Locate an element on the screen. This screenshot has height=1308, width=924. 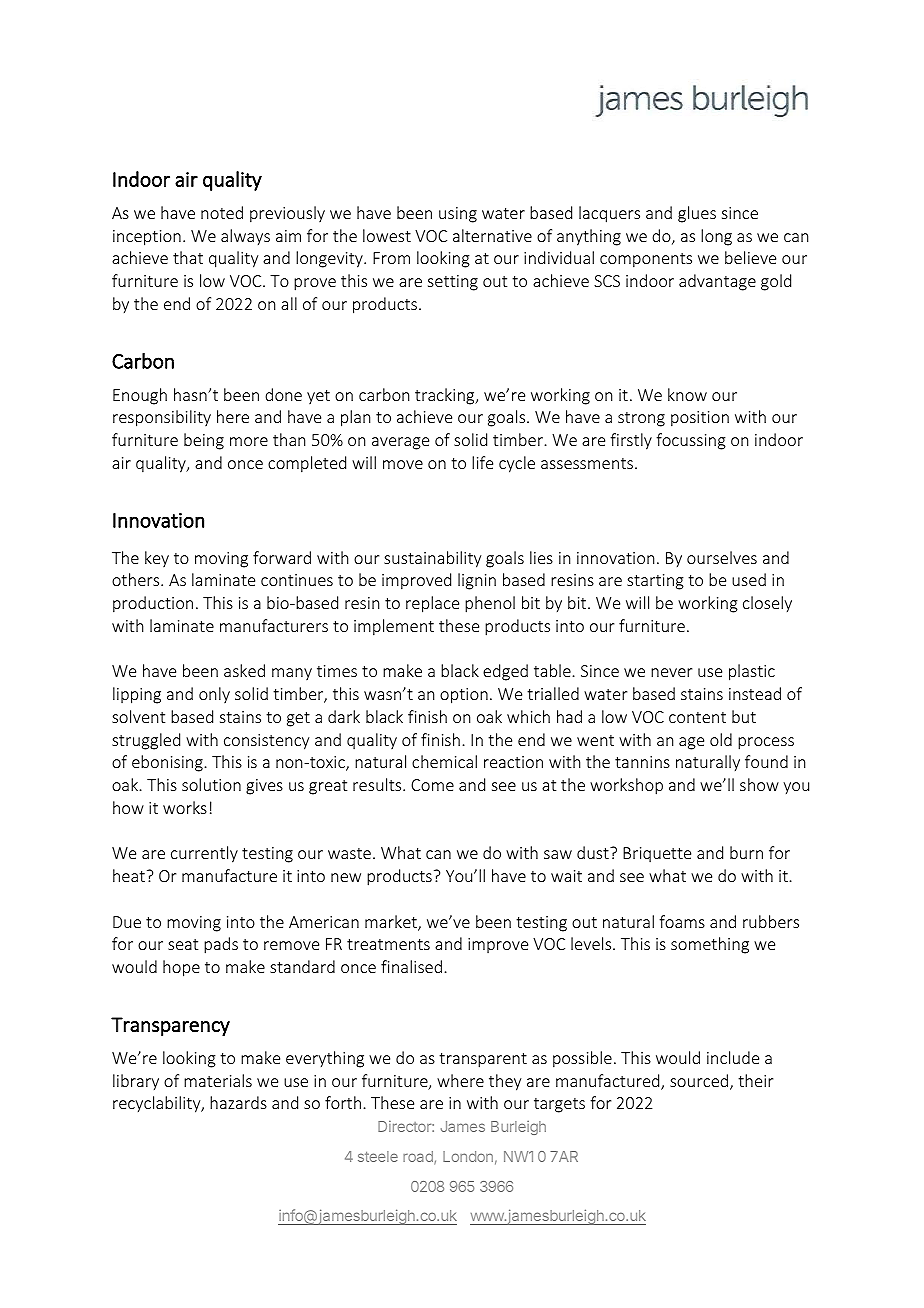
never is located at coordinates (671, 672).
